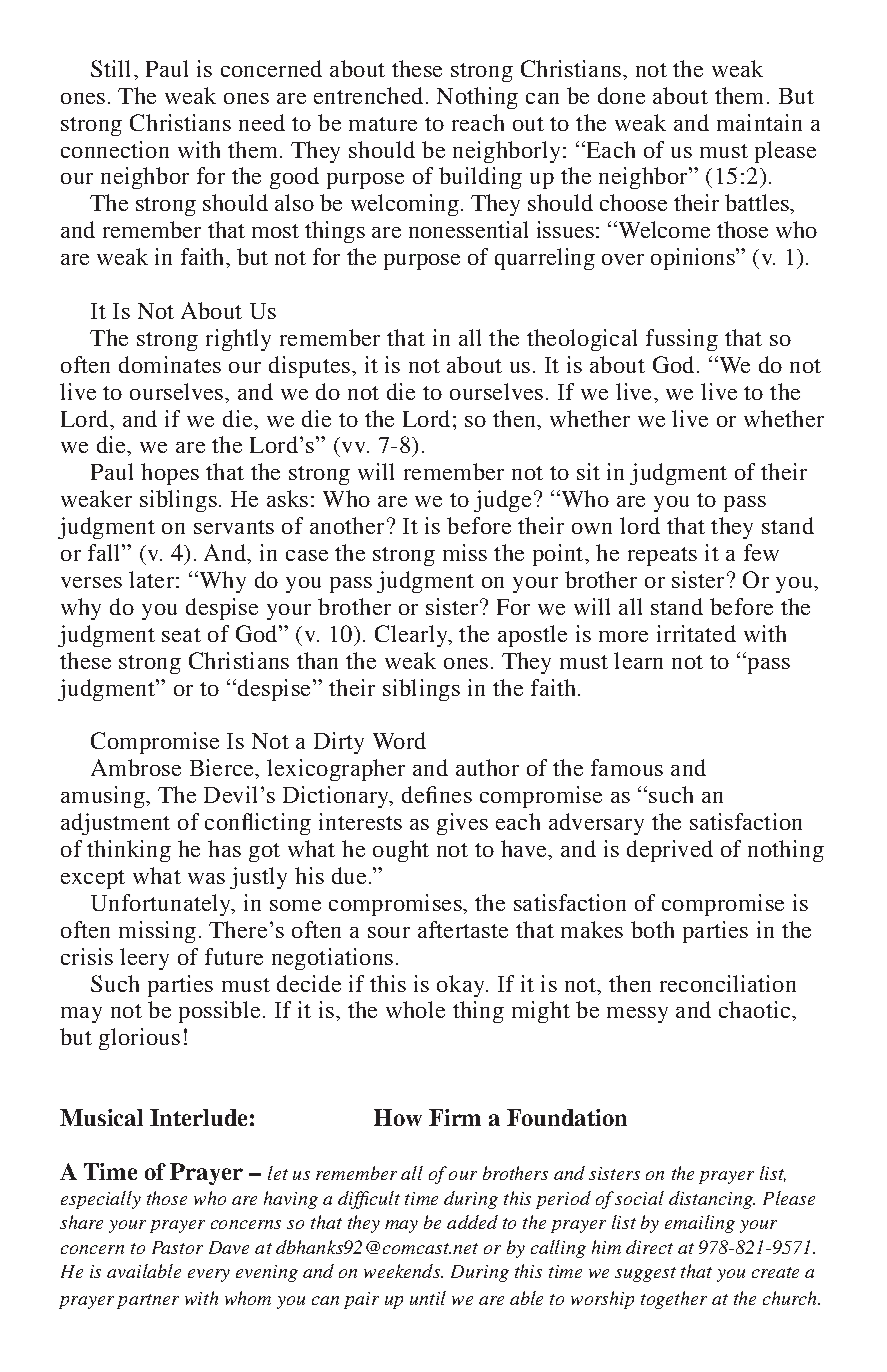 The width and height of the screenshot is (887, 1372). What do you see at coordinates (759, 122) in the screenshot?
I see `maintain` at bounding box center [759, 122].
